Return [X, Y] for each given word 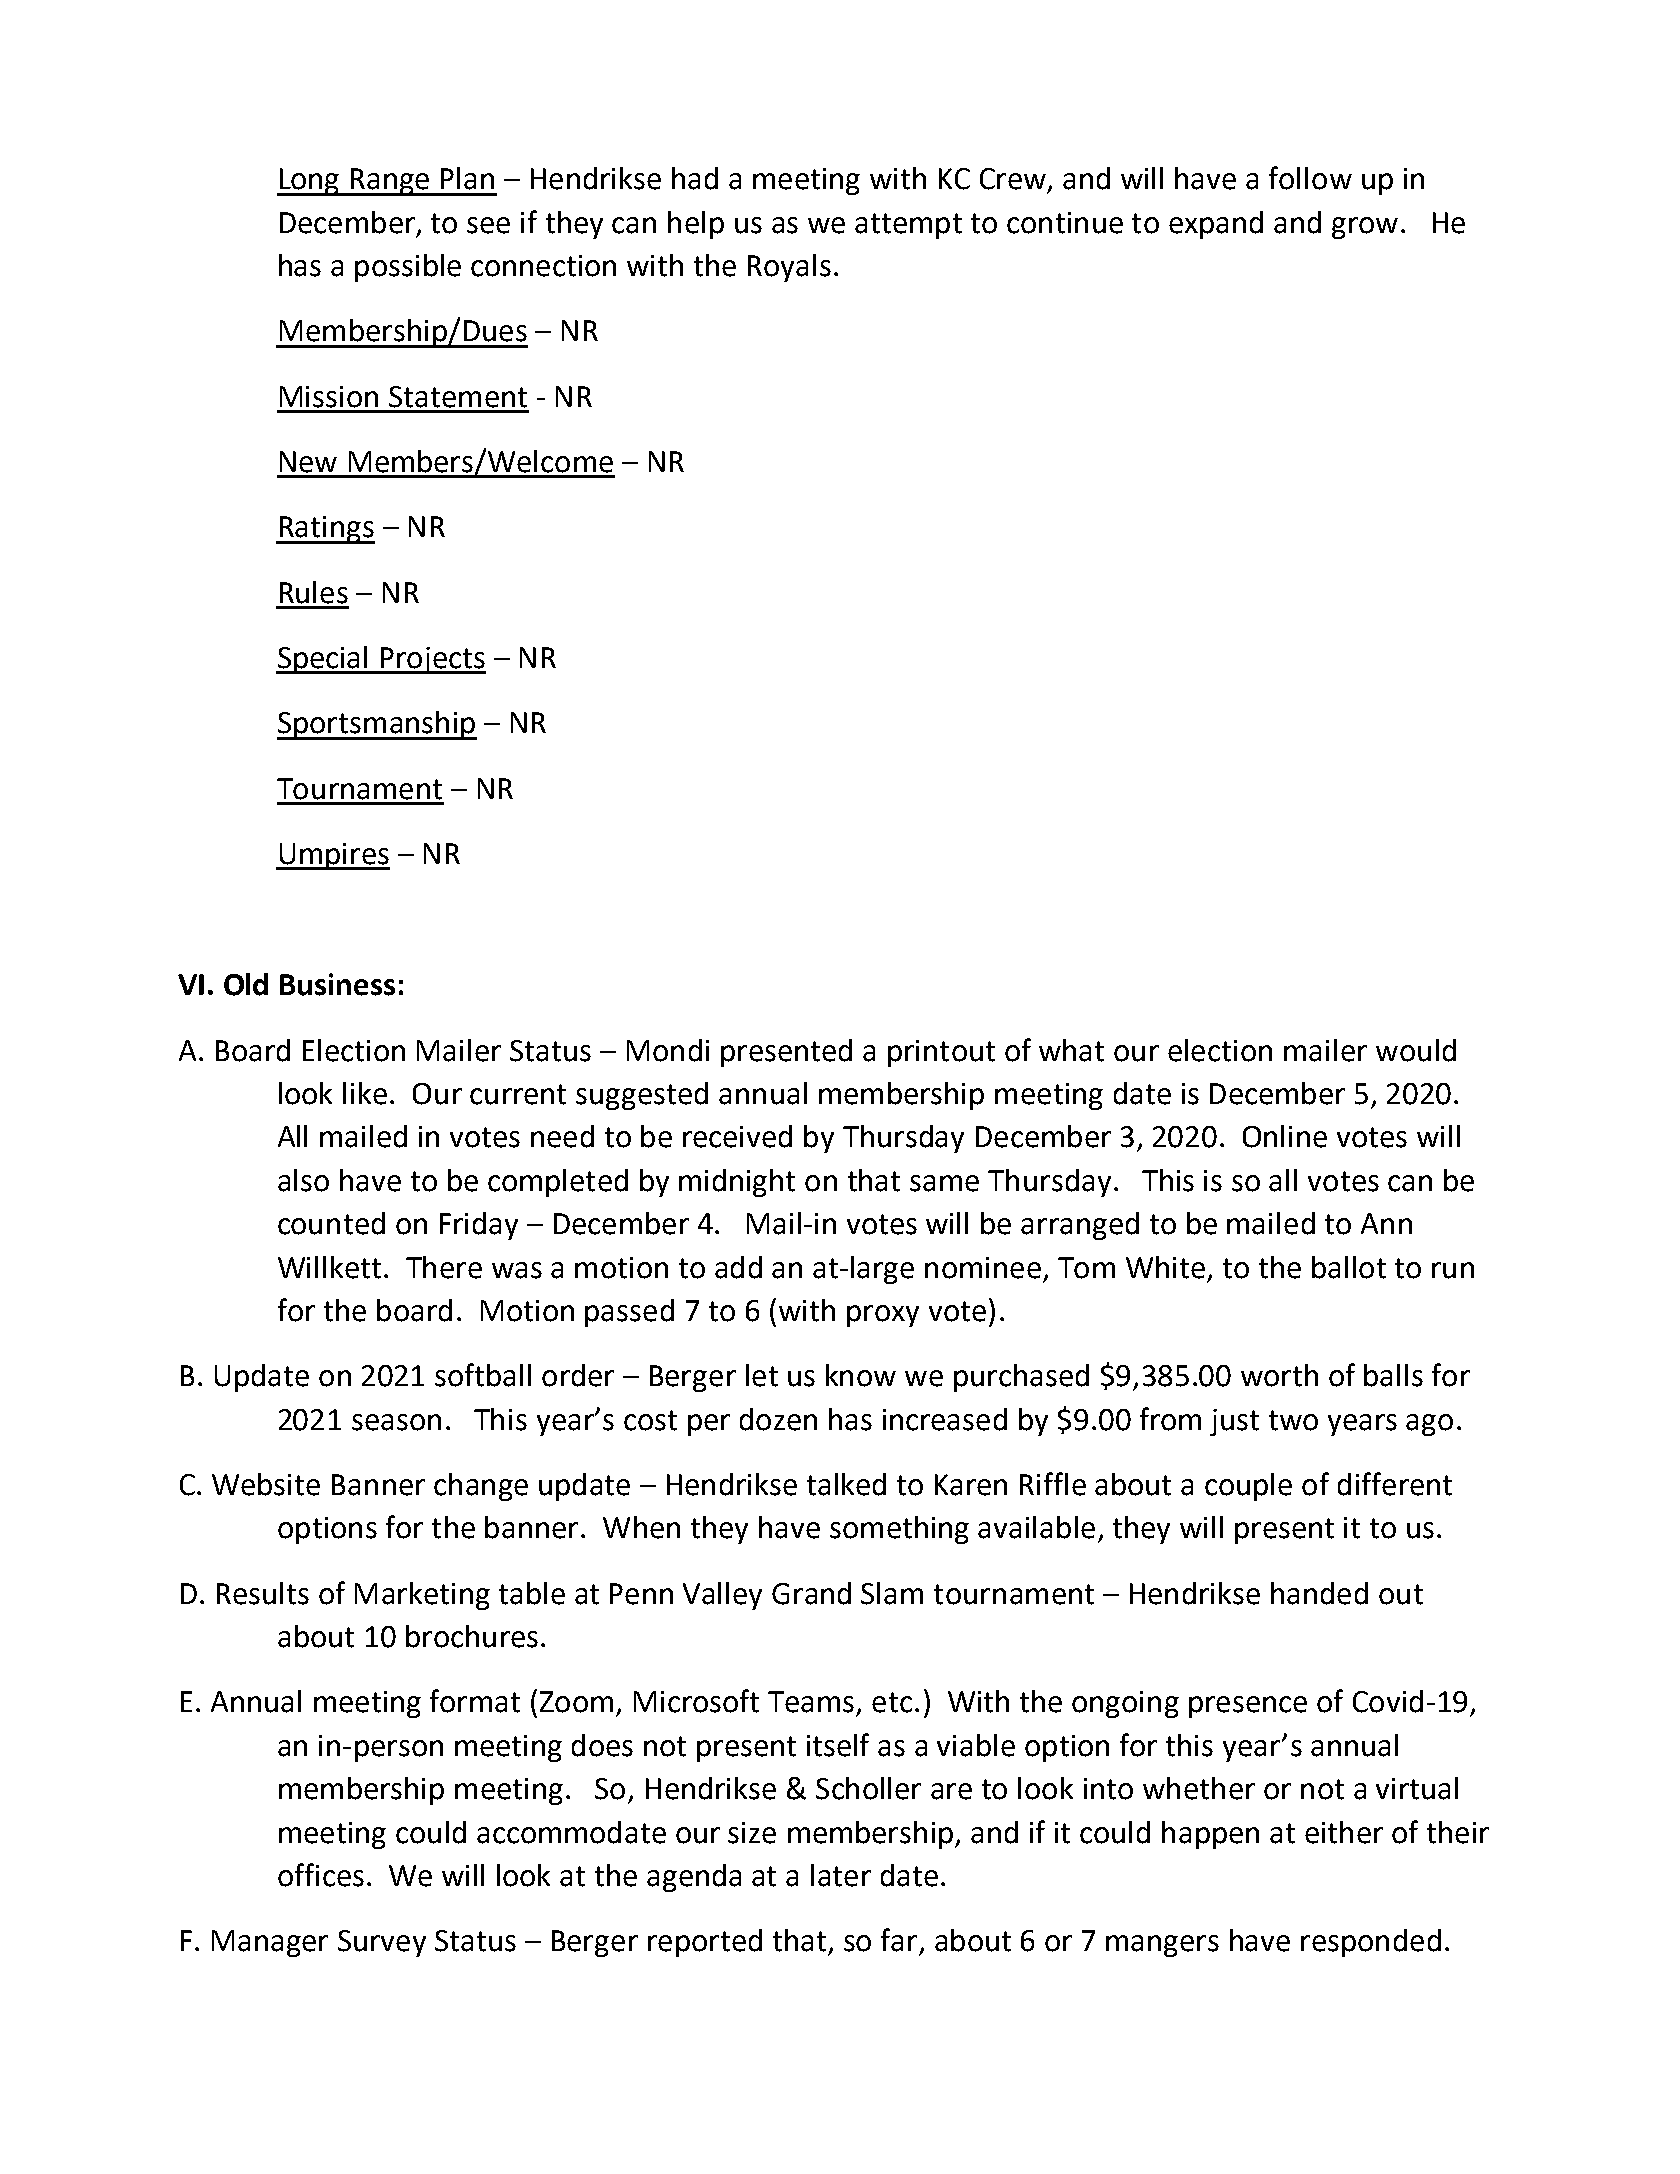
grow [1365, 228]
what [1071, 1050]
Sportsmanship [377, 725]
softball [483, 1375]
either [1344, 1832]
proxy [883, 1316]
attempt [908, 226]
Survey [382, 1943]
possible [408, 268]
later [841, 1875]
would [1416, 1050]
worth [1279, 1375]
